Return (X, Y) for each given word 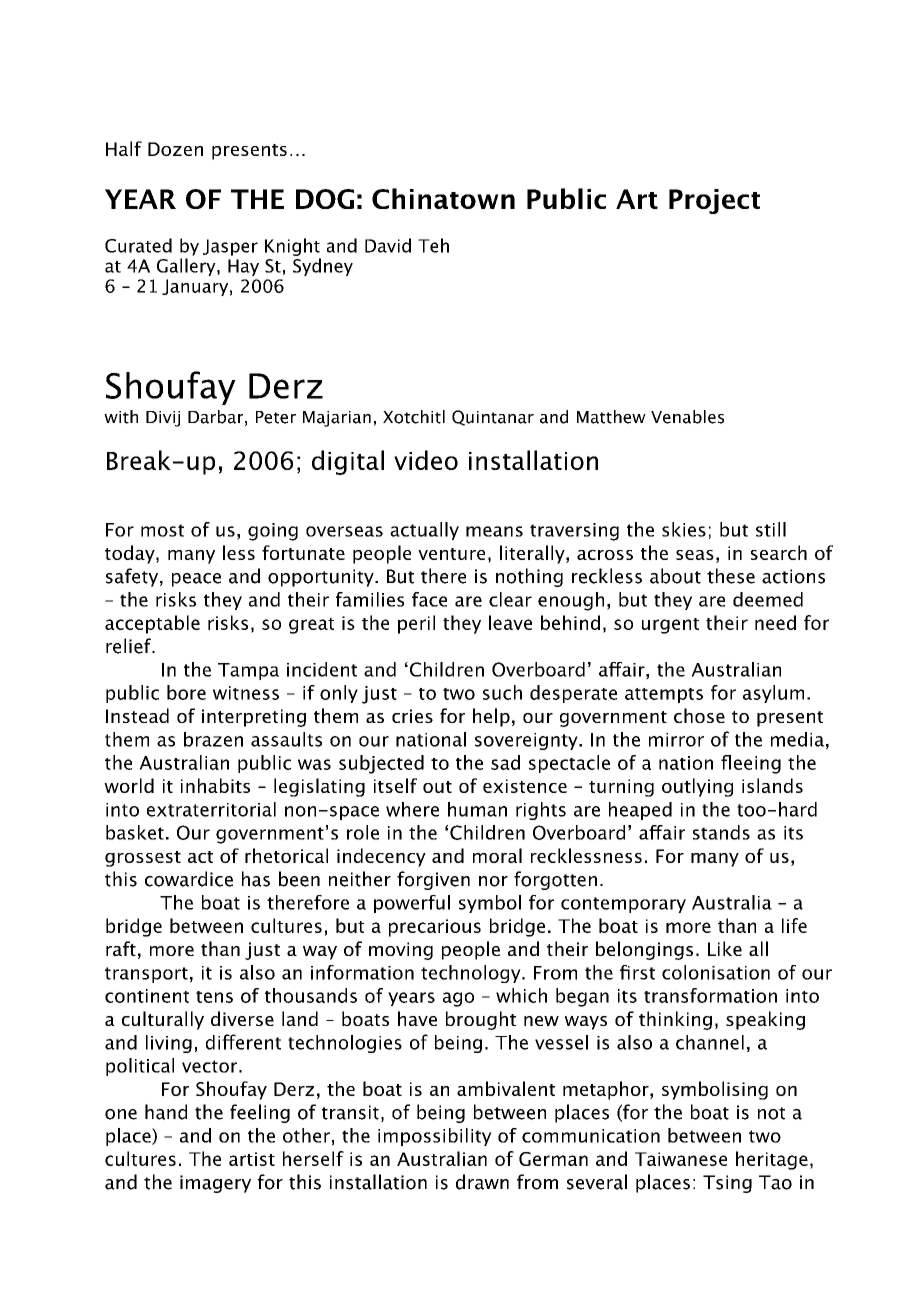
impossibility (435, 1137)
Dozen (175, 149)
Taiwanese (681, 1159)
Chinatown (443, 198)
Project (714, 201)
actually (424, 531)
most (162, 530)
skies (684, 529)
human (477, 809)
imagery (215, 1184)
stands (721, 832)
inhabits (215, 785)
